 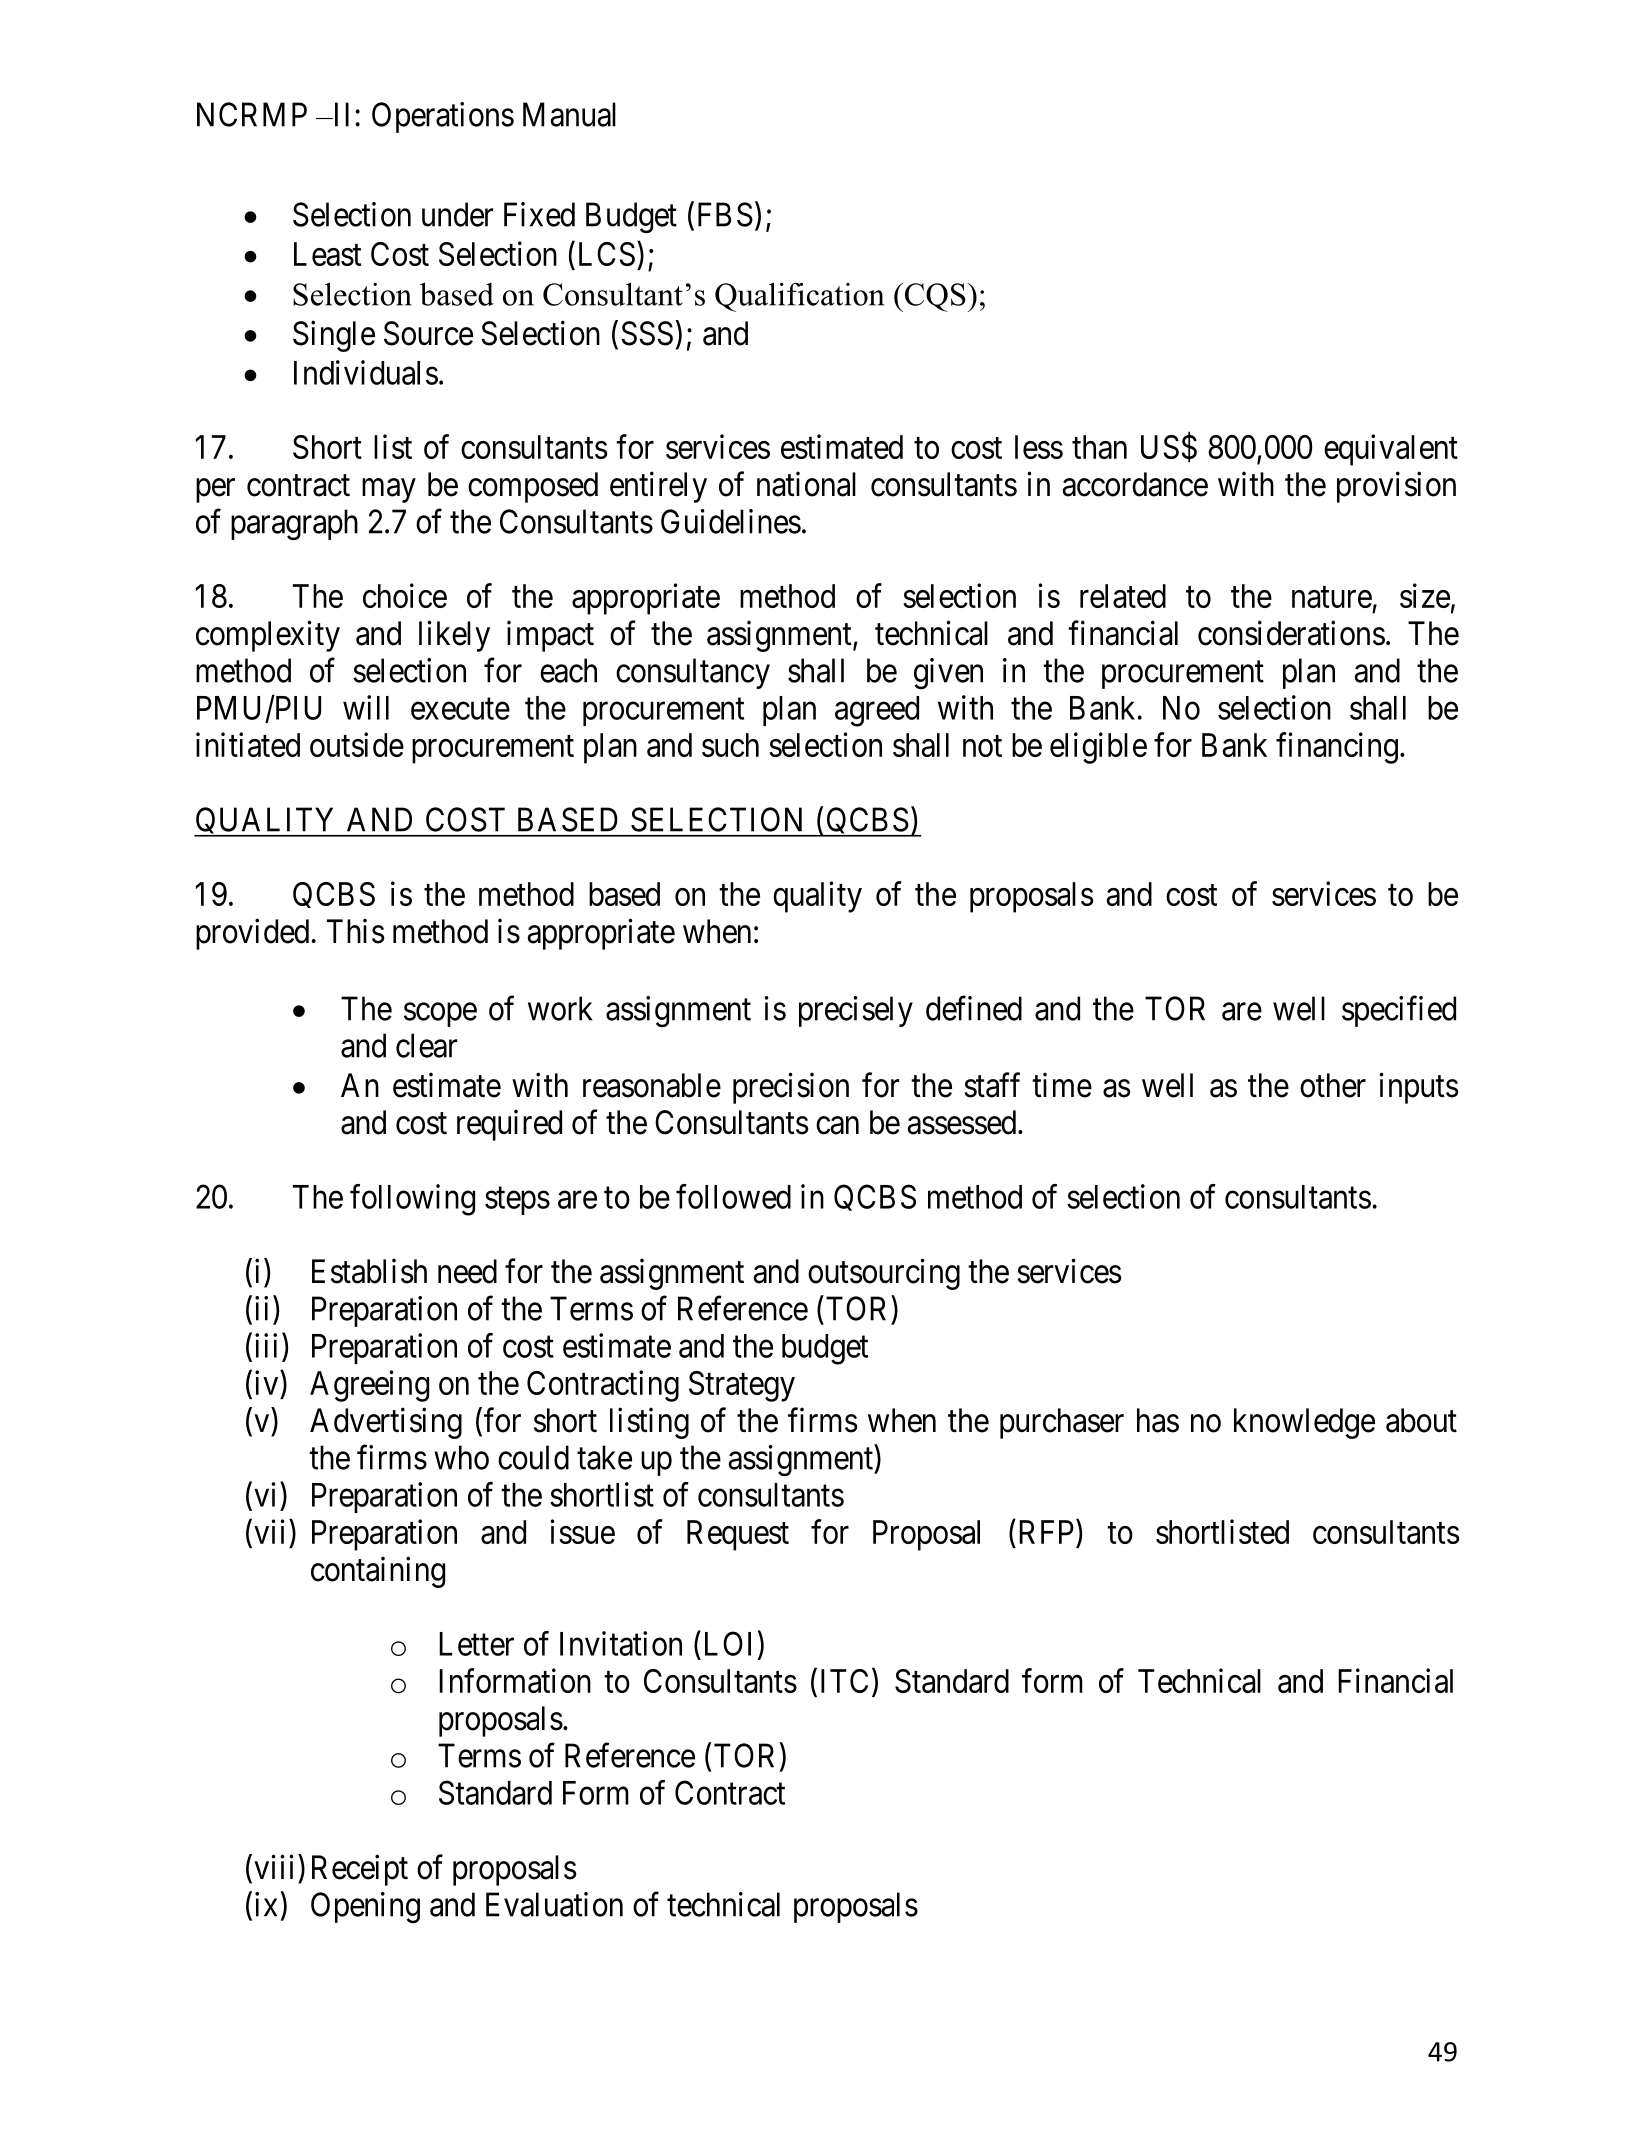 I want to click on under, so click(x=457, y=214).
